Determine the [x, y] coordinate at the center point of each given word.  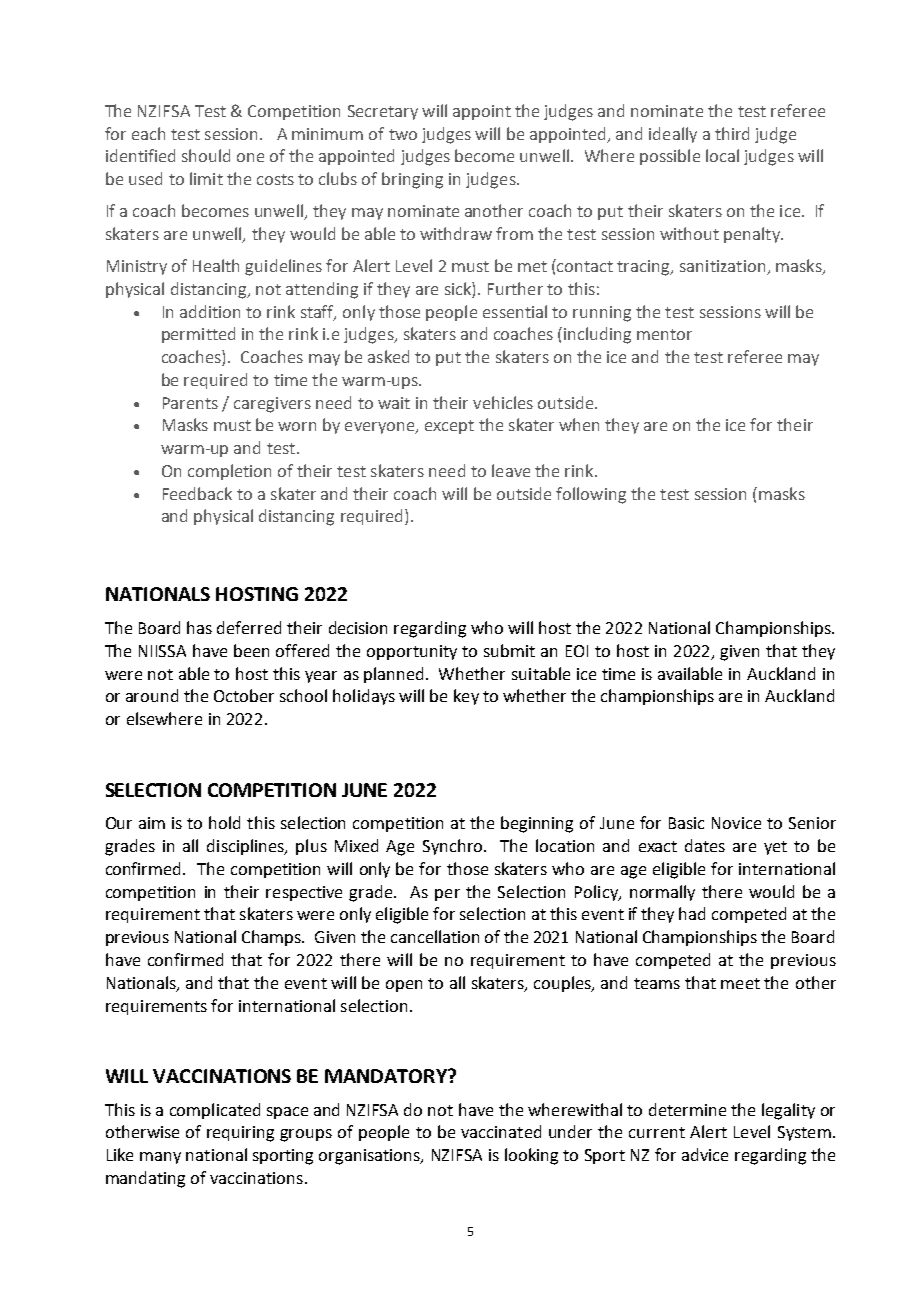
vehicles [503, 402]
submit [509, 650]
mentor [664, 334]
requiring [240, 1134]
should [206, 155]
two [403, 134]
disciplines [246, 847]
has [199, 627]
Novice [736, 823]
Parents [190, 403]
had [692, 913]
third [732, 133]
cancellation [435, 936]
